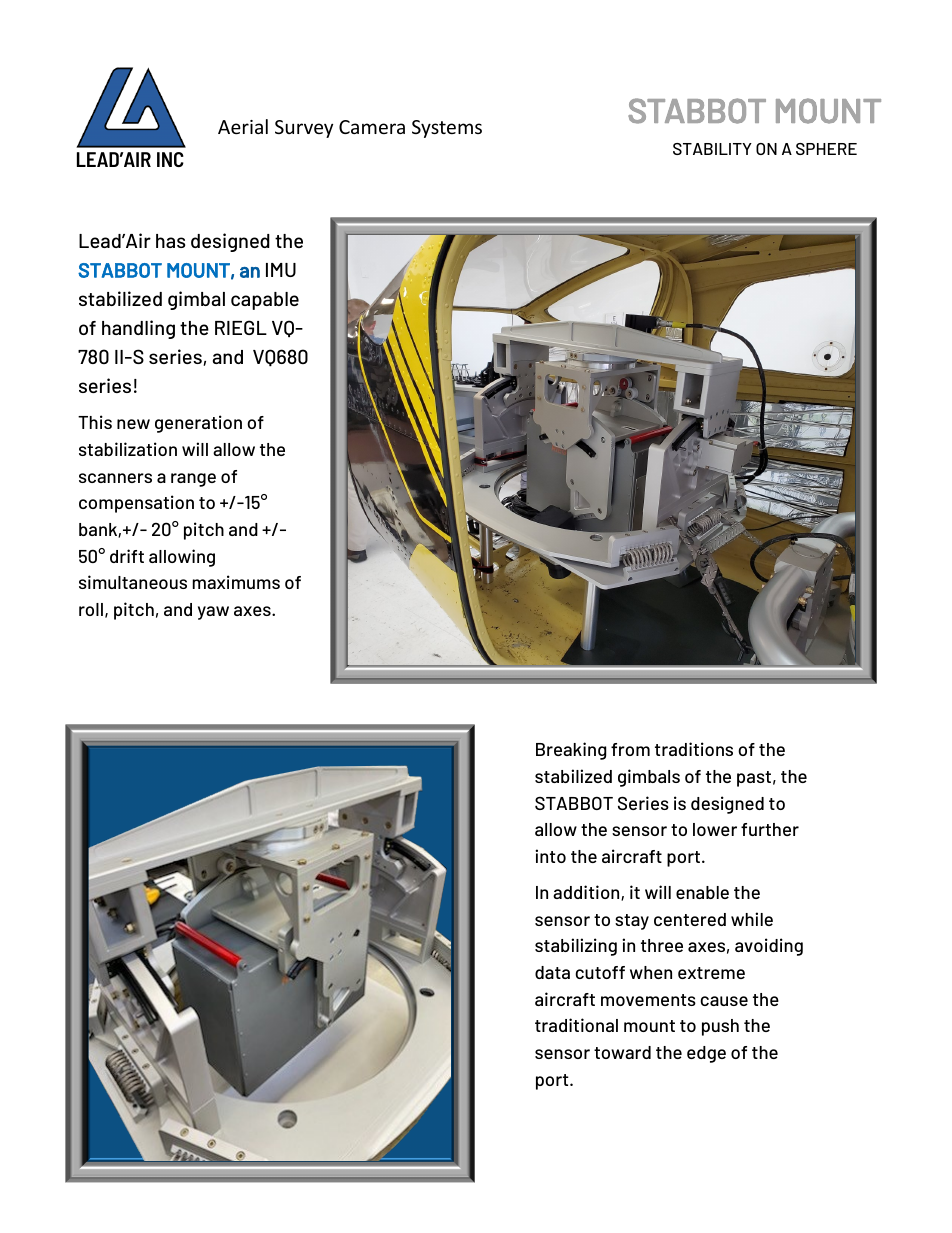 The image size is (952, 1233). Describe the element at coordinates (170, 159) in the screenshot. I see `INC` at that location.
